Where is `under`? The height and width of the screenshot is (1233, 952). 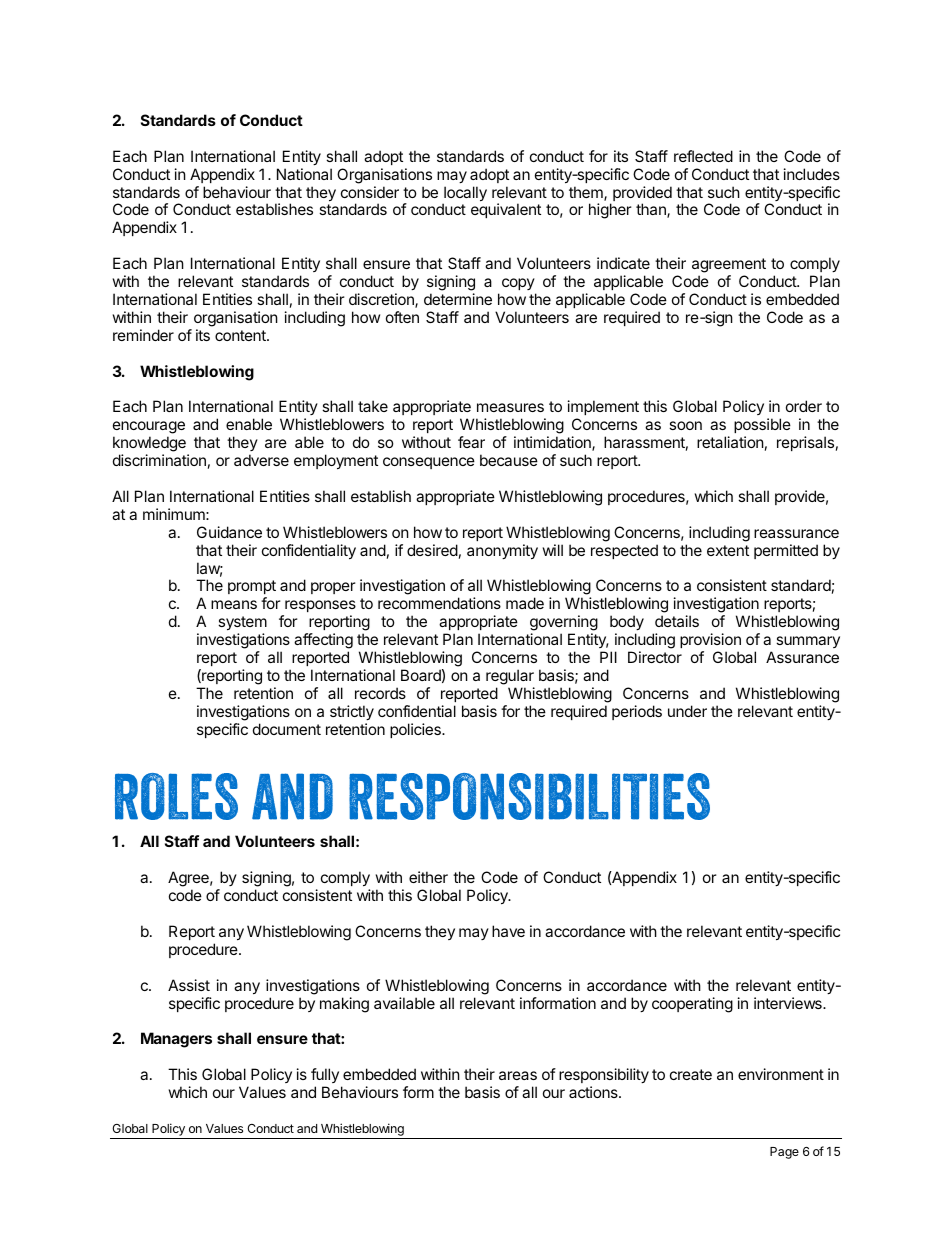
under is located at coordinates (687, 711).
